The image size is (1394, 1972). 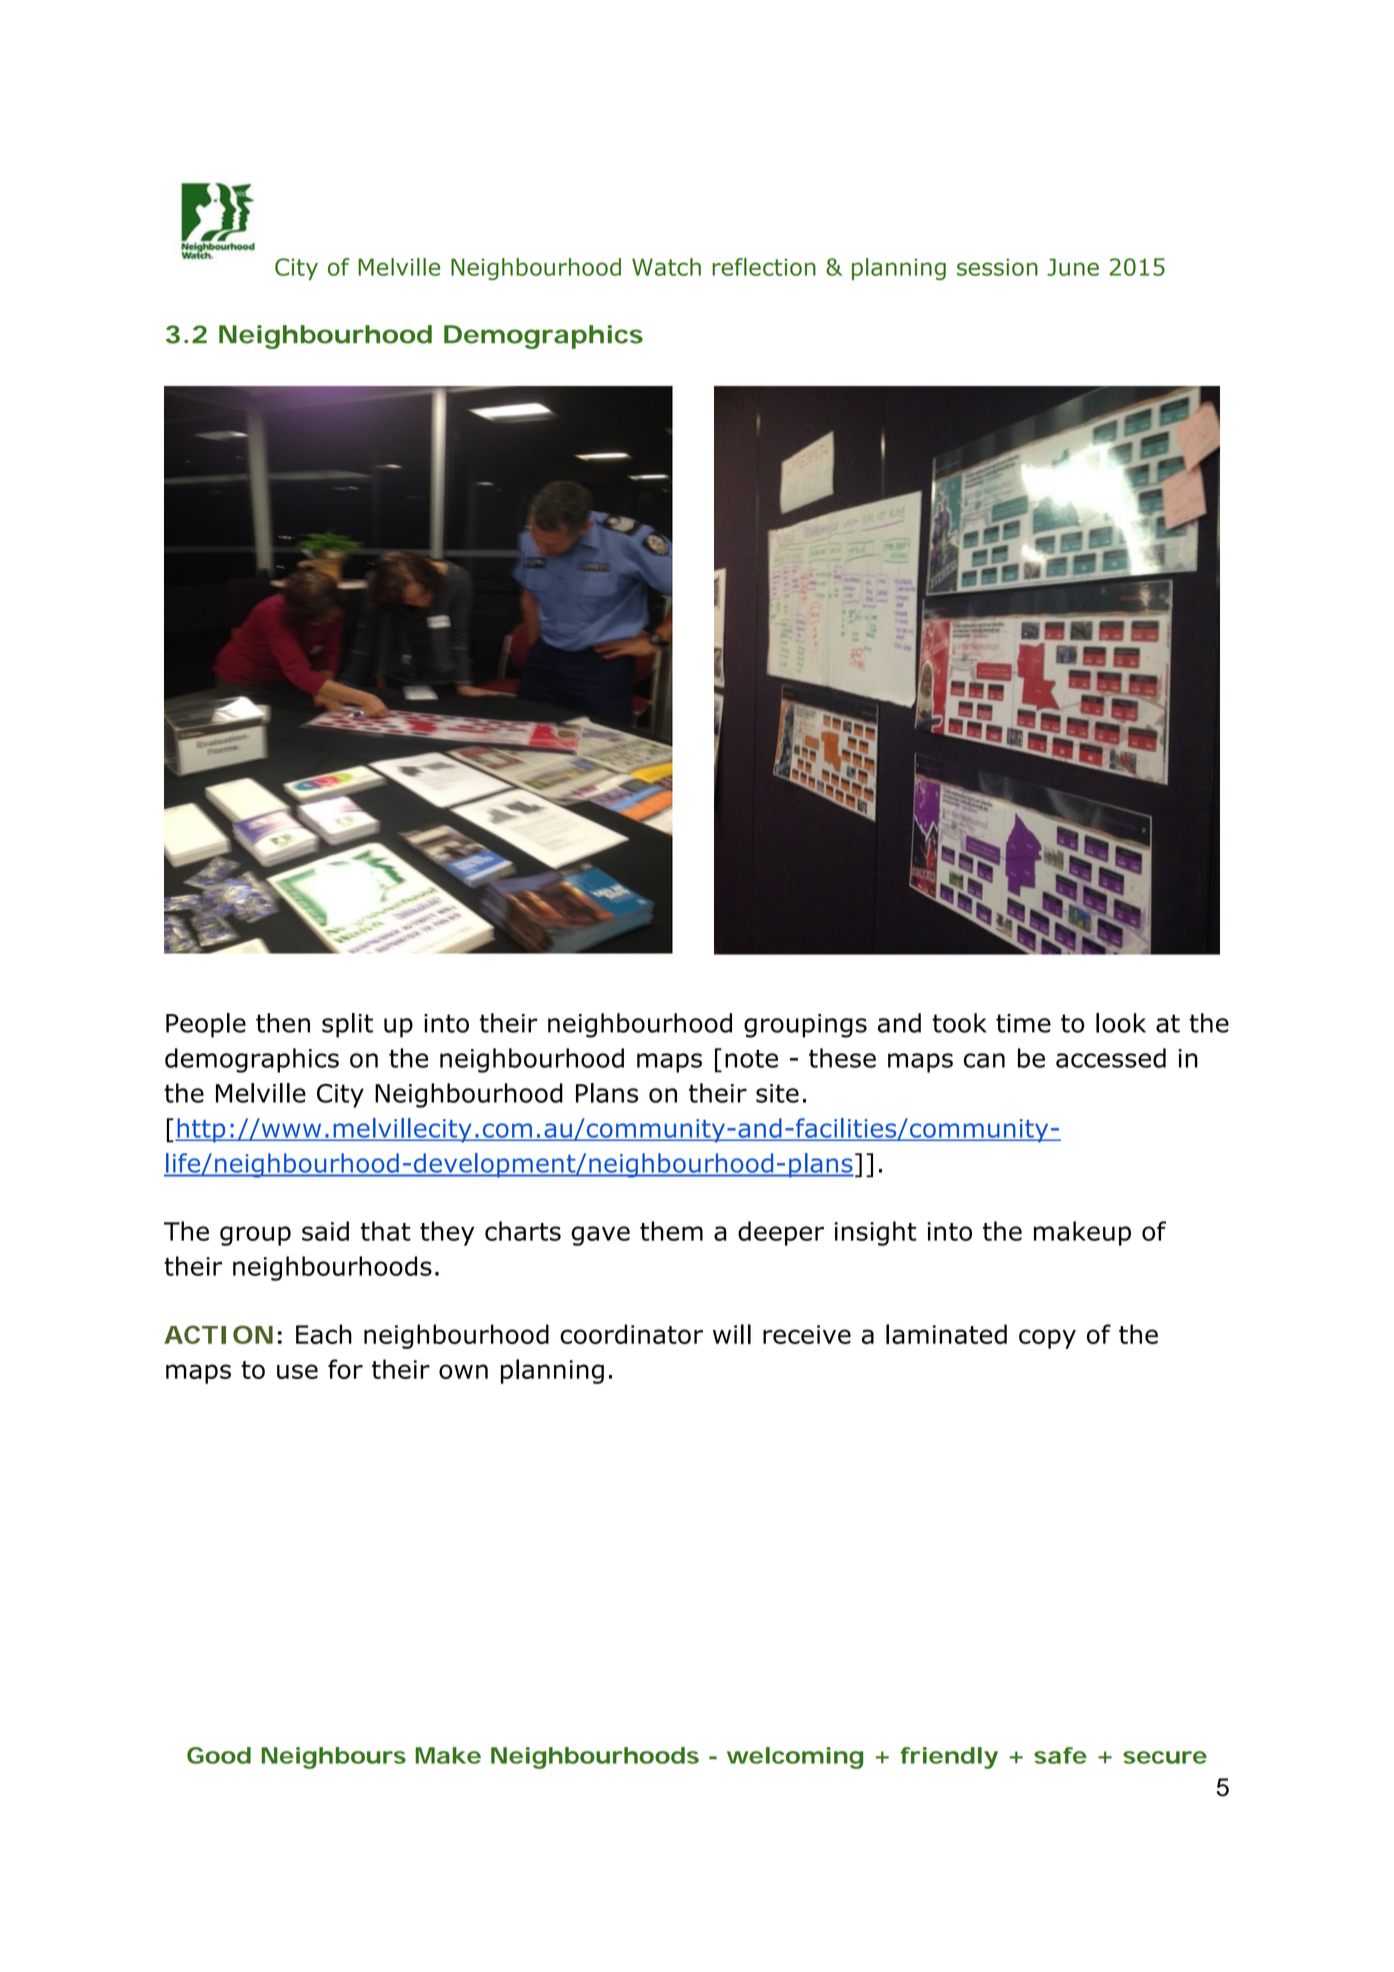 I want to click on time, so click(x=1023, y=1023).
